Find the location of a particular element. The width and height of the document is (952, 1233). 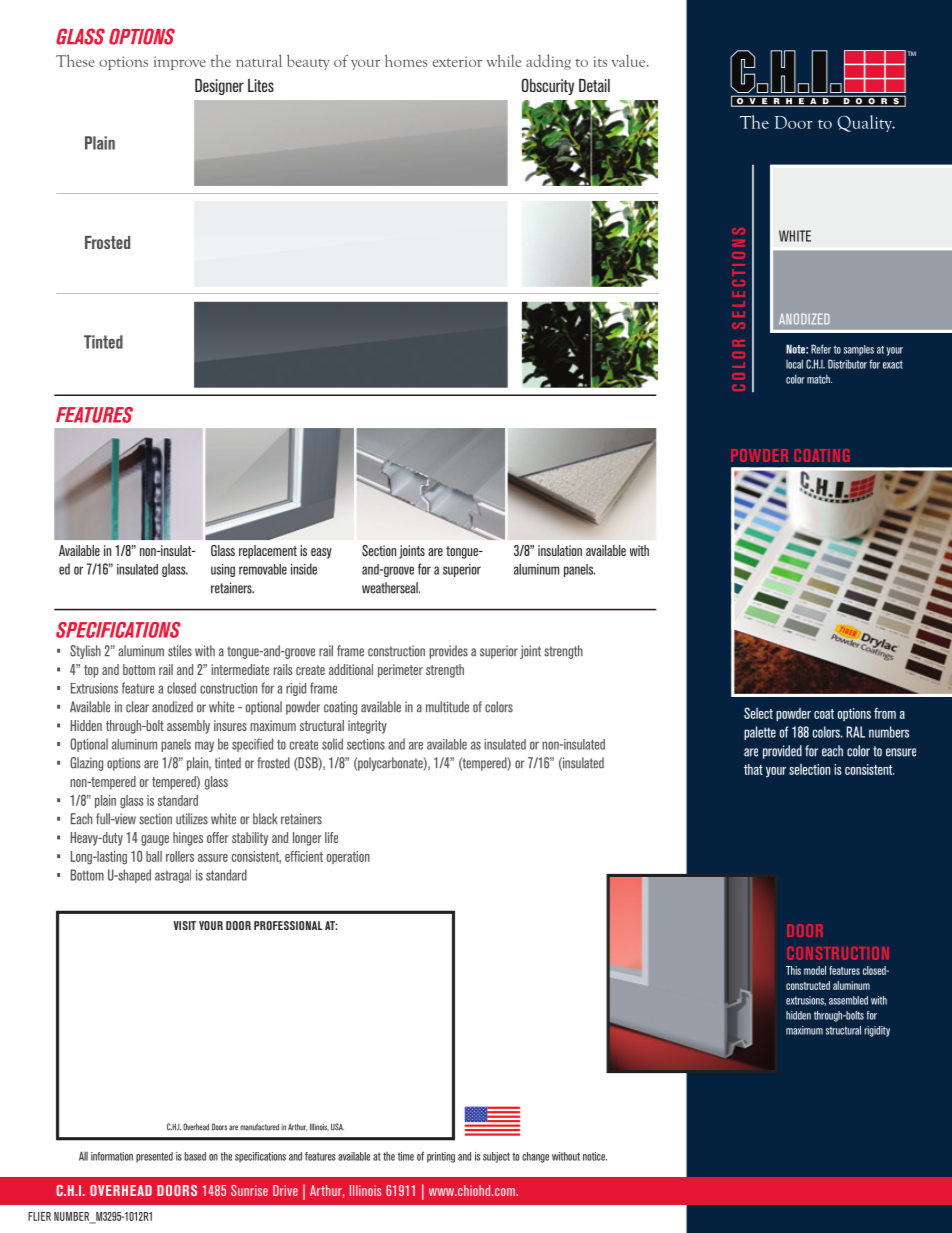

easy is located at coordinates (321, 553).
